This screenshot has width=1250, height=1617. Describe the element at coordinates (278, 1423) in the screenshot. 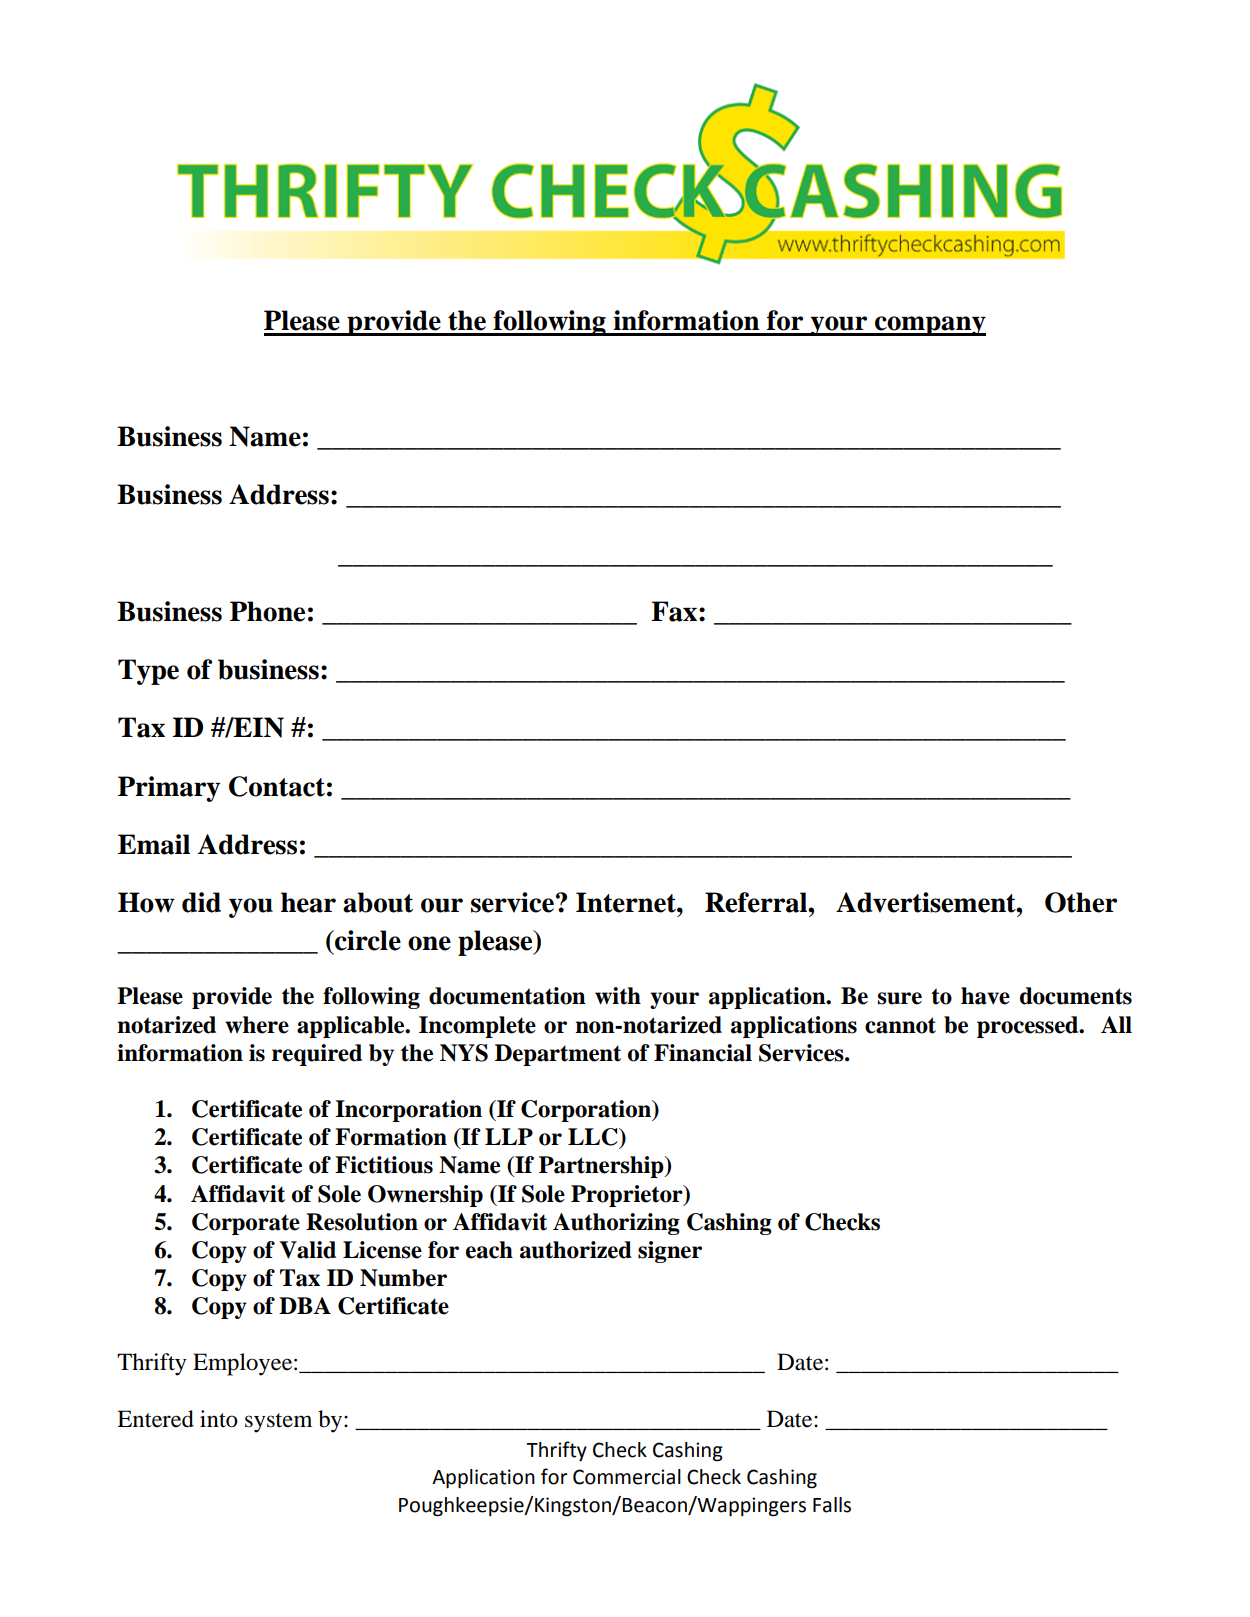

I see `system` at that location.
